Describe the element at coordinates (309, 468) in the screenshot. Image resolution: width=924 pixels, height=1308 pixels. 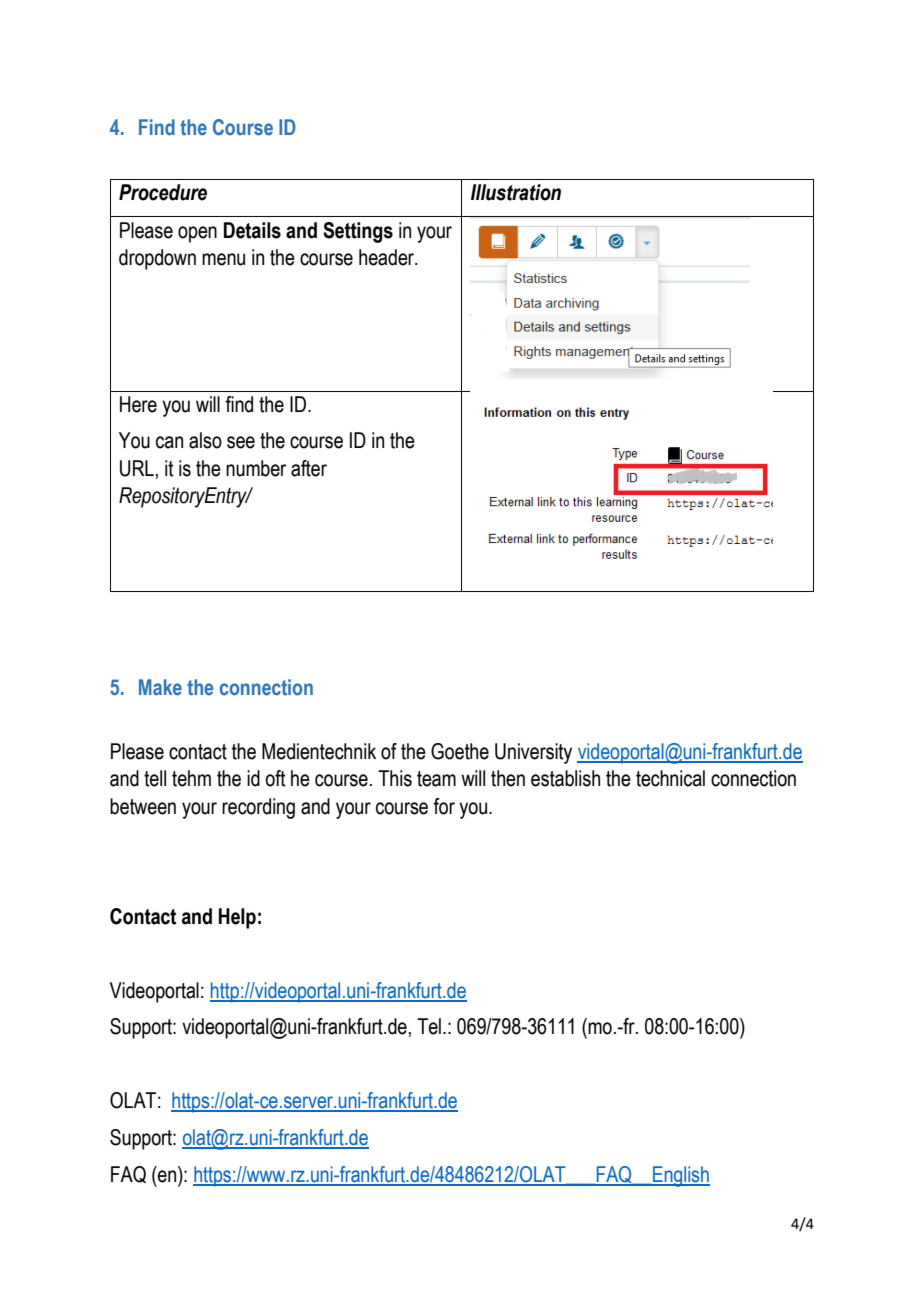
I see `after` at that location.
